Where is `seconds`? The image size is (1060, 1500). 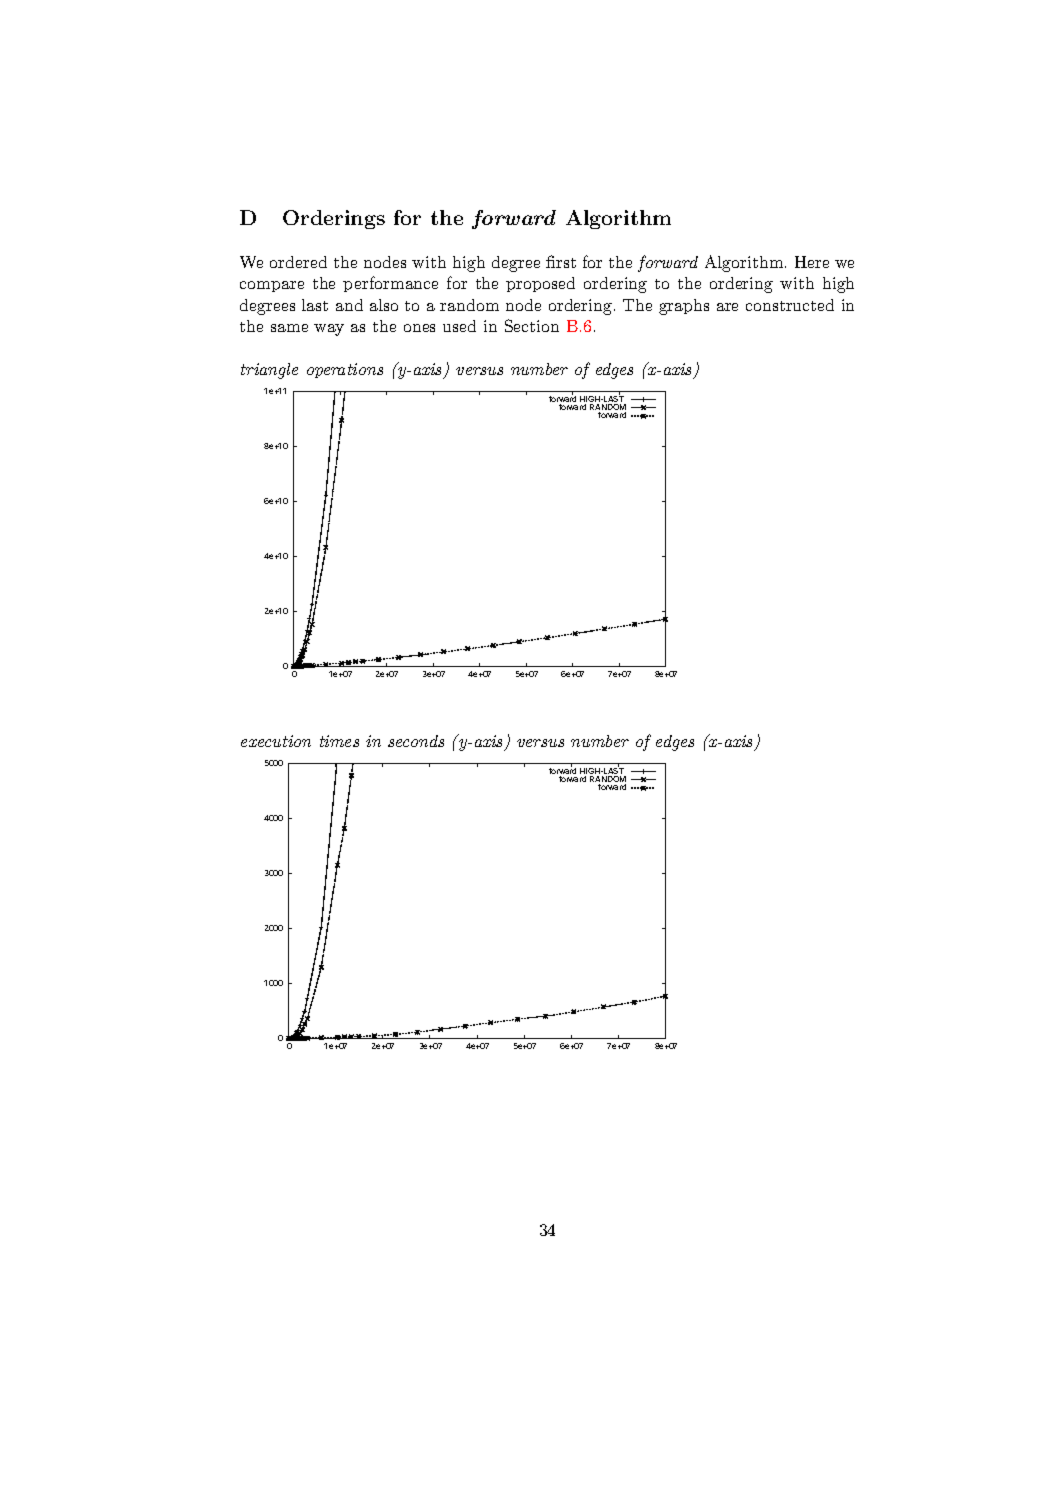
seconds is located at coordinates (416, 741).
